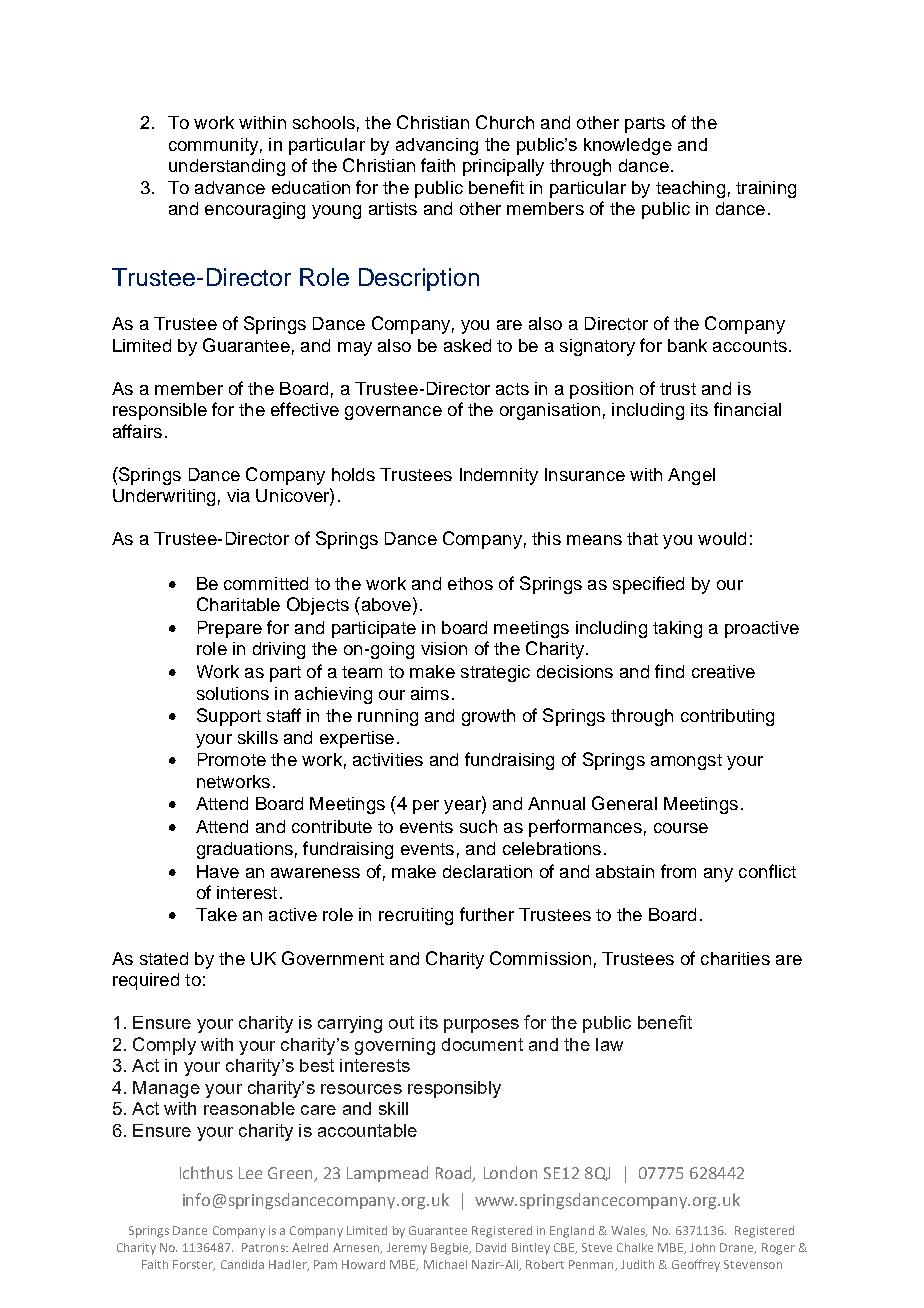 The height and width of the image is (1308, 924). I want to click on David, so click(491, 1247).
